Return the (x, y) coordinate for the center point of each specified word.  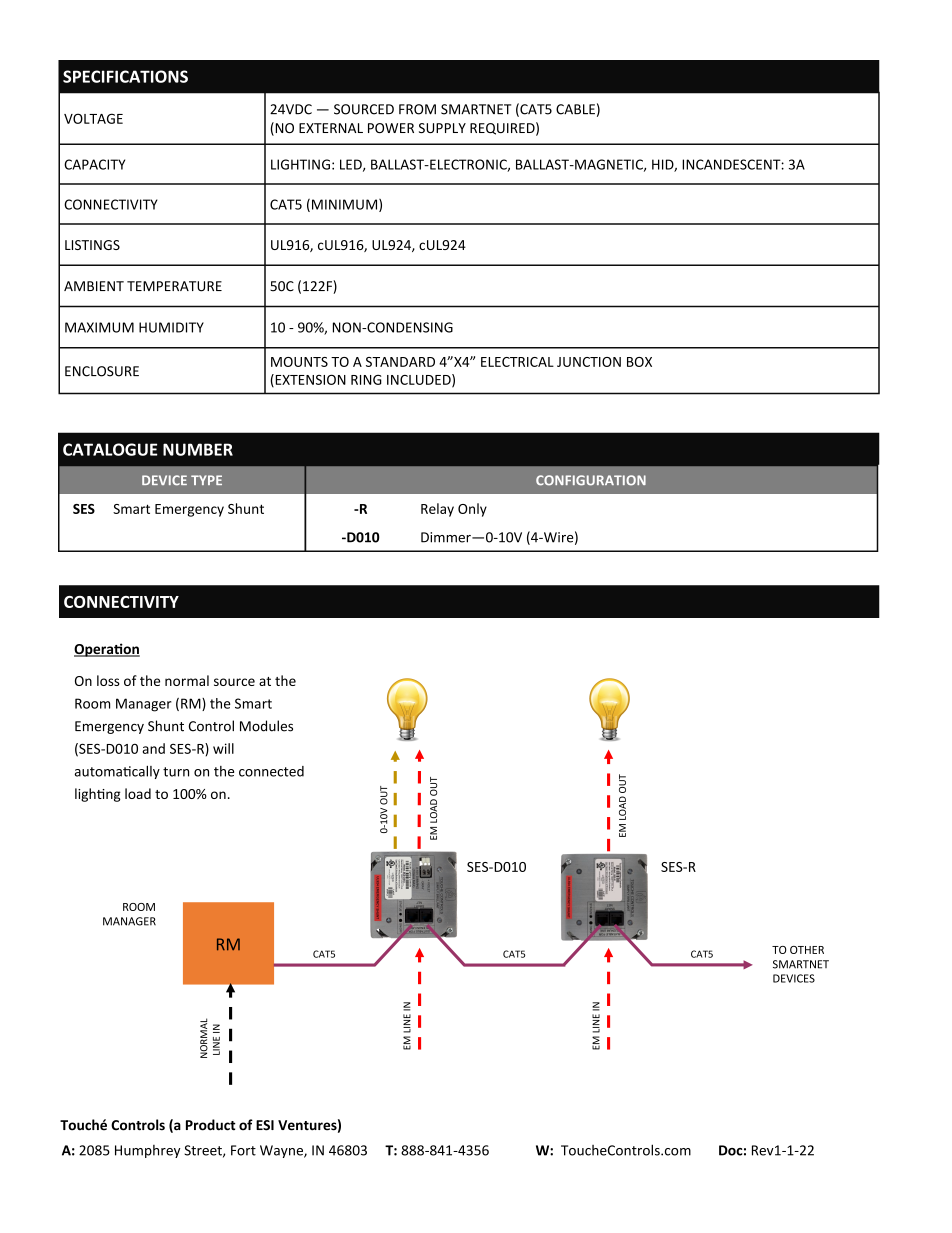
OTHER (807, 950)
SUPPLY (442, 128)
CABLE (575, 109)
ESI (265, 1125)
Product (211, 1125)
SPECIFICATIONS (125, 76)
